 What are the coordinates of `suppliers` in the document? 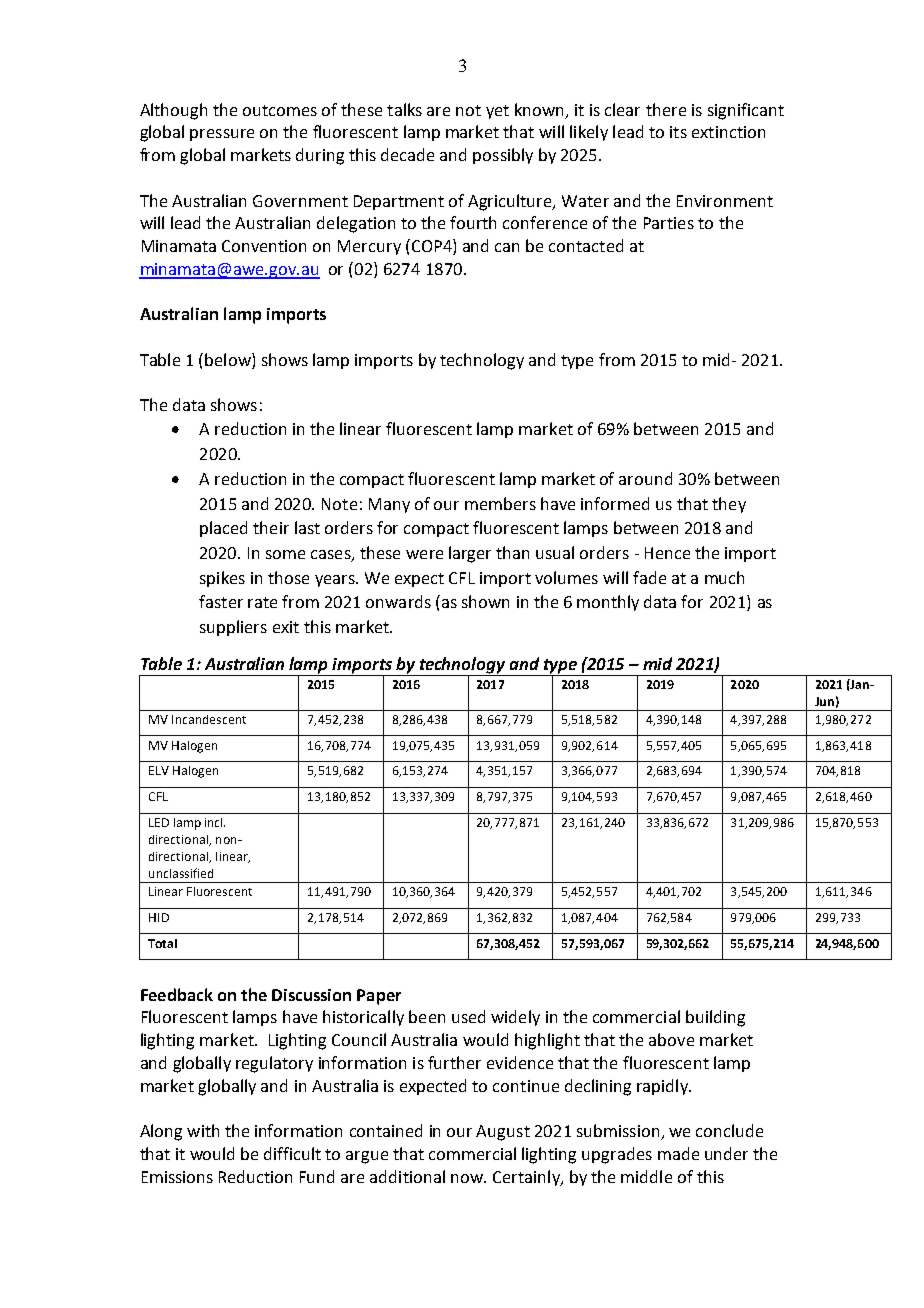 It's located at (233, 628).
